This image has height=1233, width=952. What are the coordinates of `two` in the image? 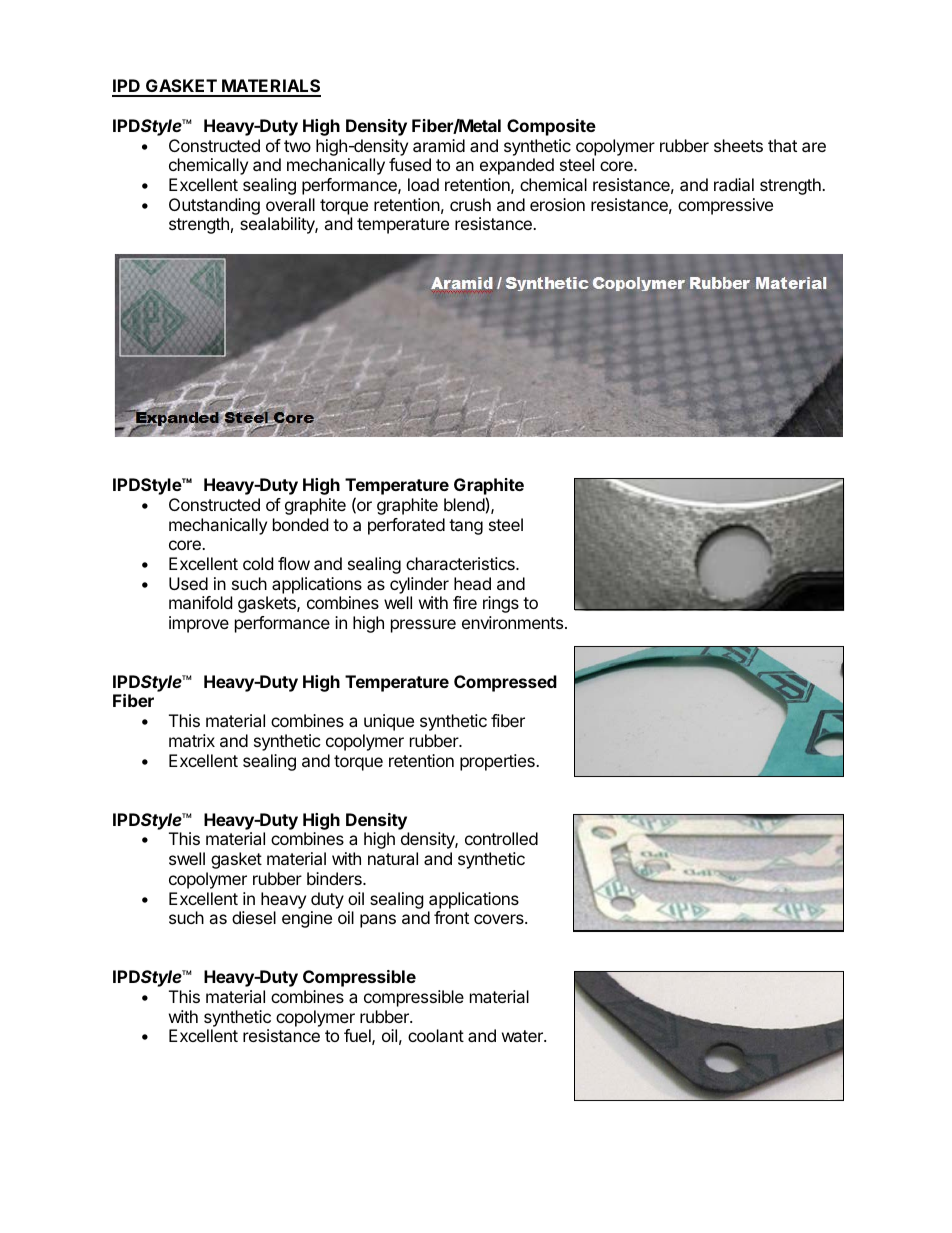 It's located at (297, 146).
